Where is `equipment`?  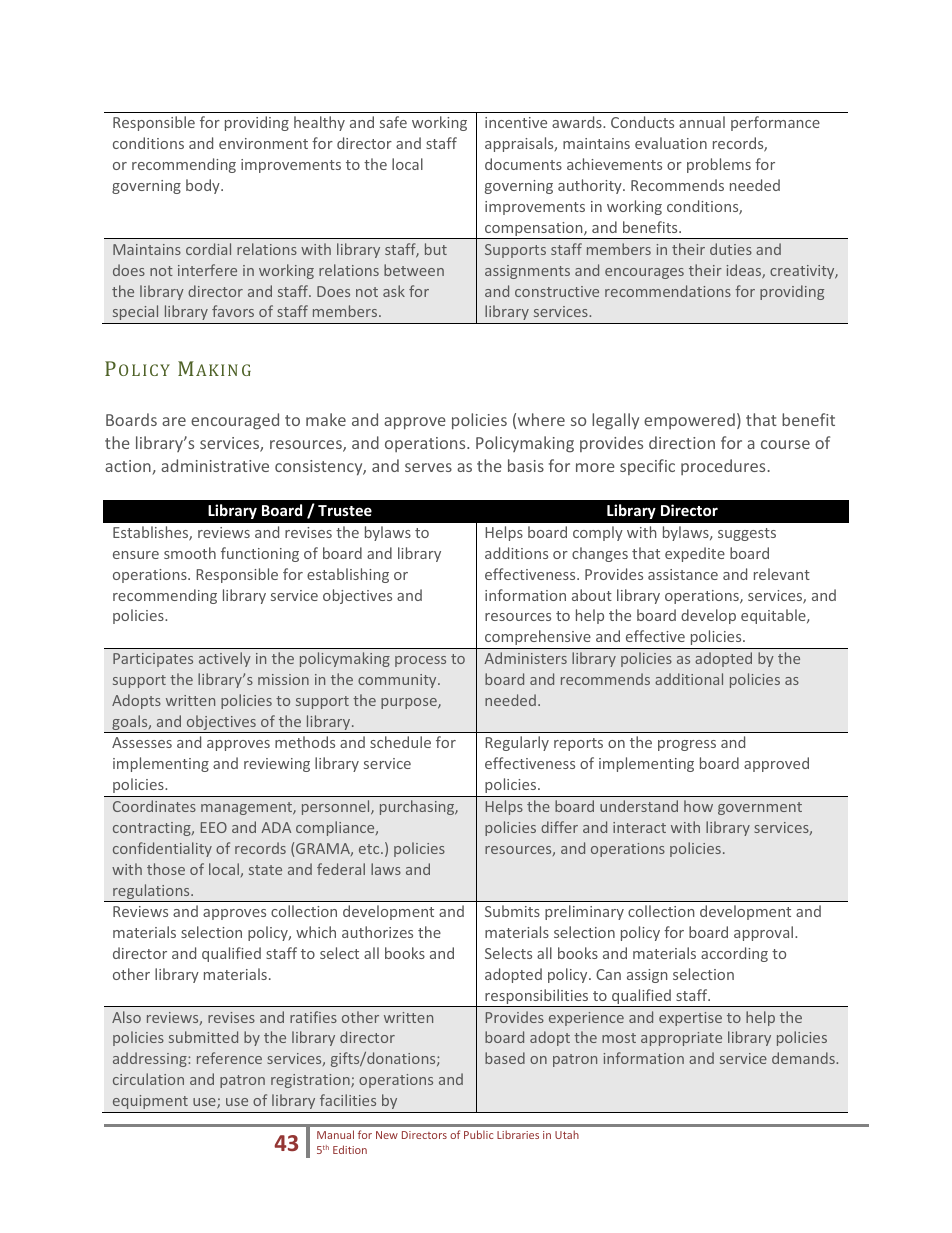
equipment is located at coordinates (150, 1102).
